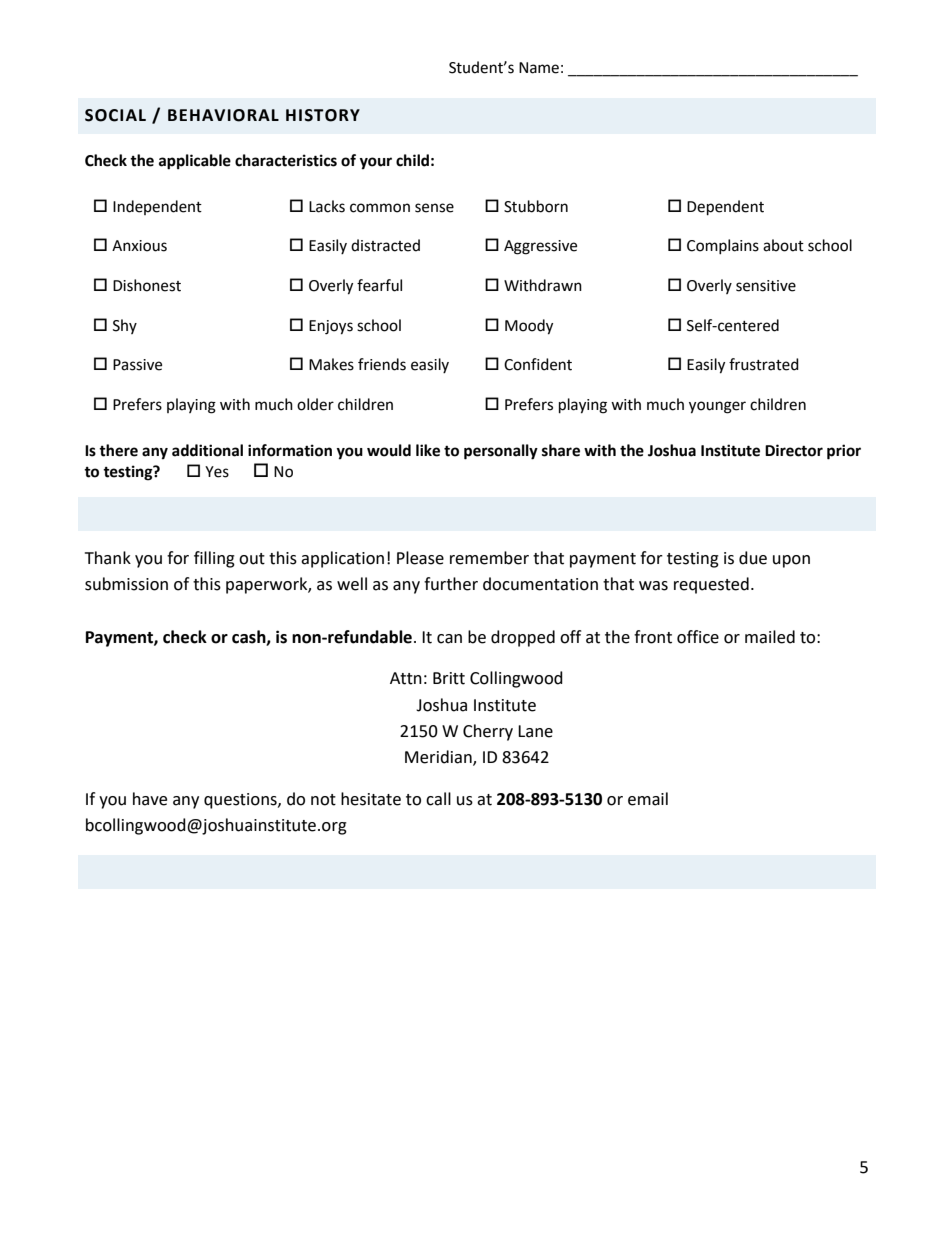  I want to click on remember, so click(489, 558).
